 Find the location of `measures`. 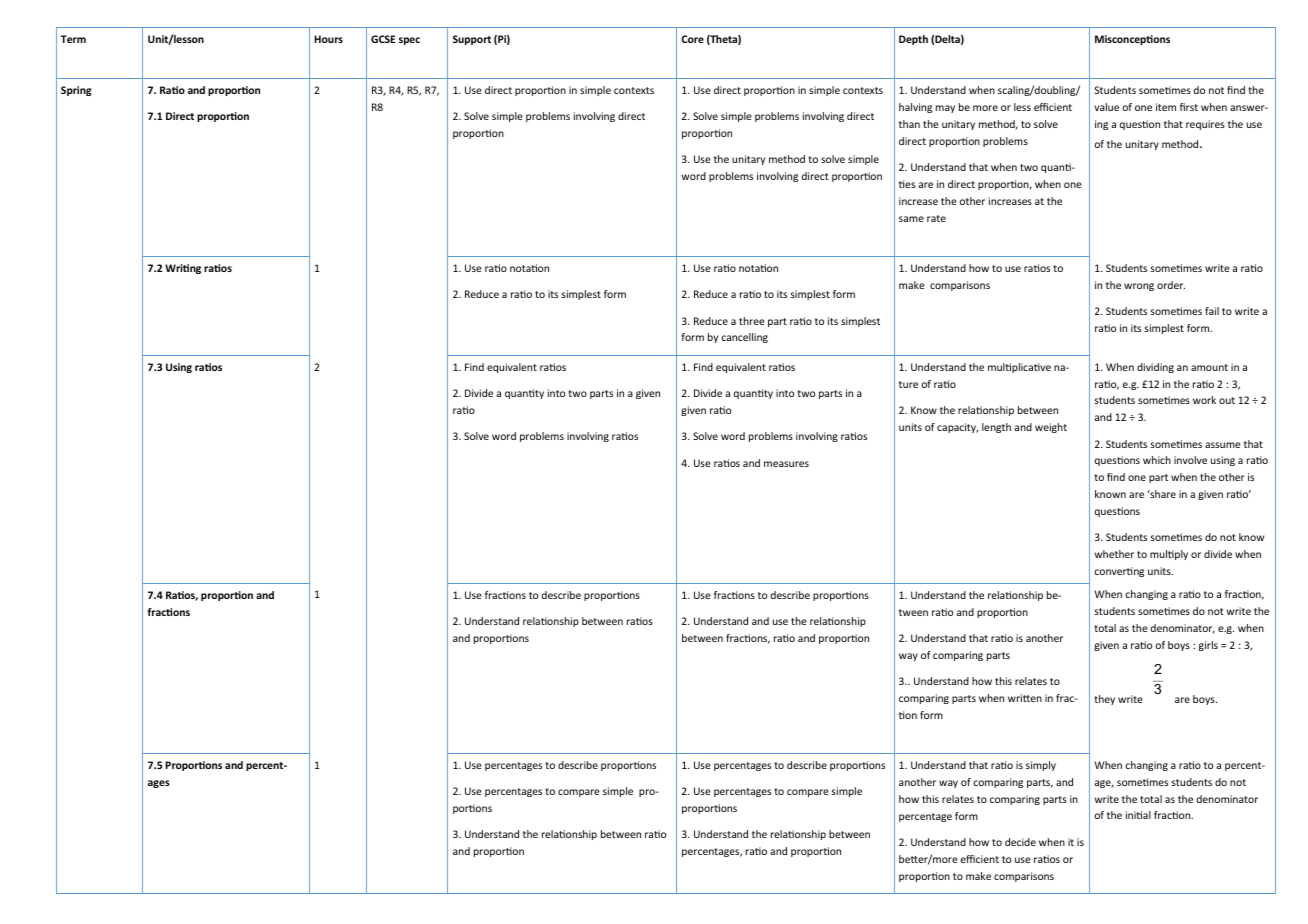

measures is located at coordinates (786, 464).
